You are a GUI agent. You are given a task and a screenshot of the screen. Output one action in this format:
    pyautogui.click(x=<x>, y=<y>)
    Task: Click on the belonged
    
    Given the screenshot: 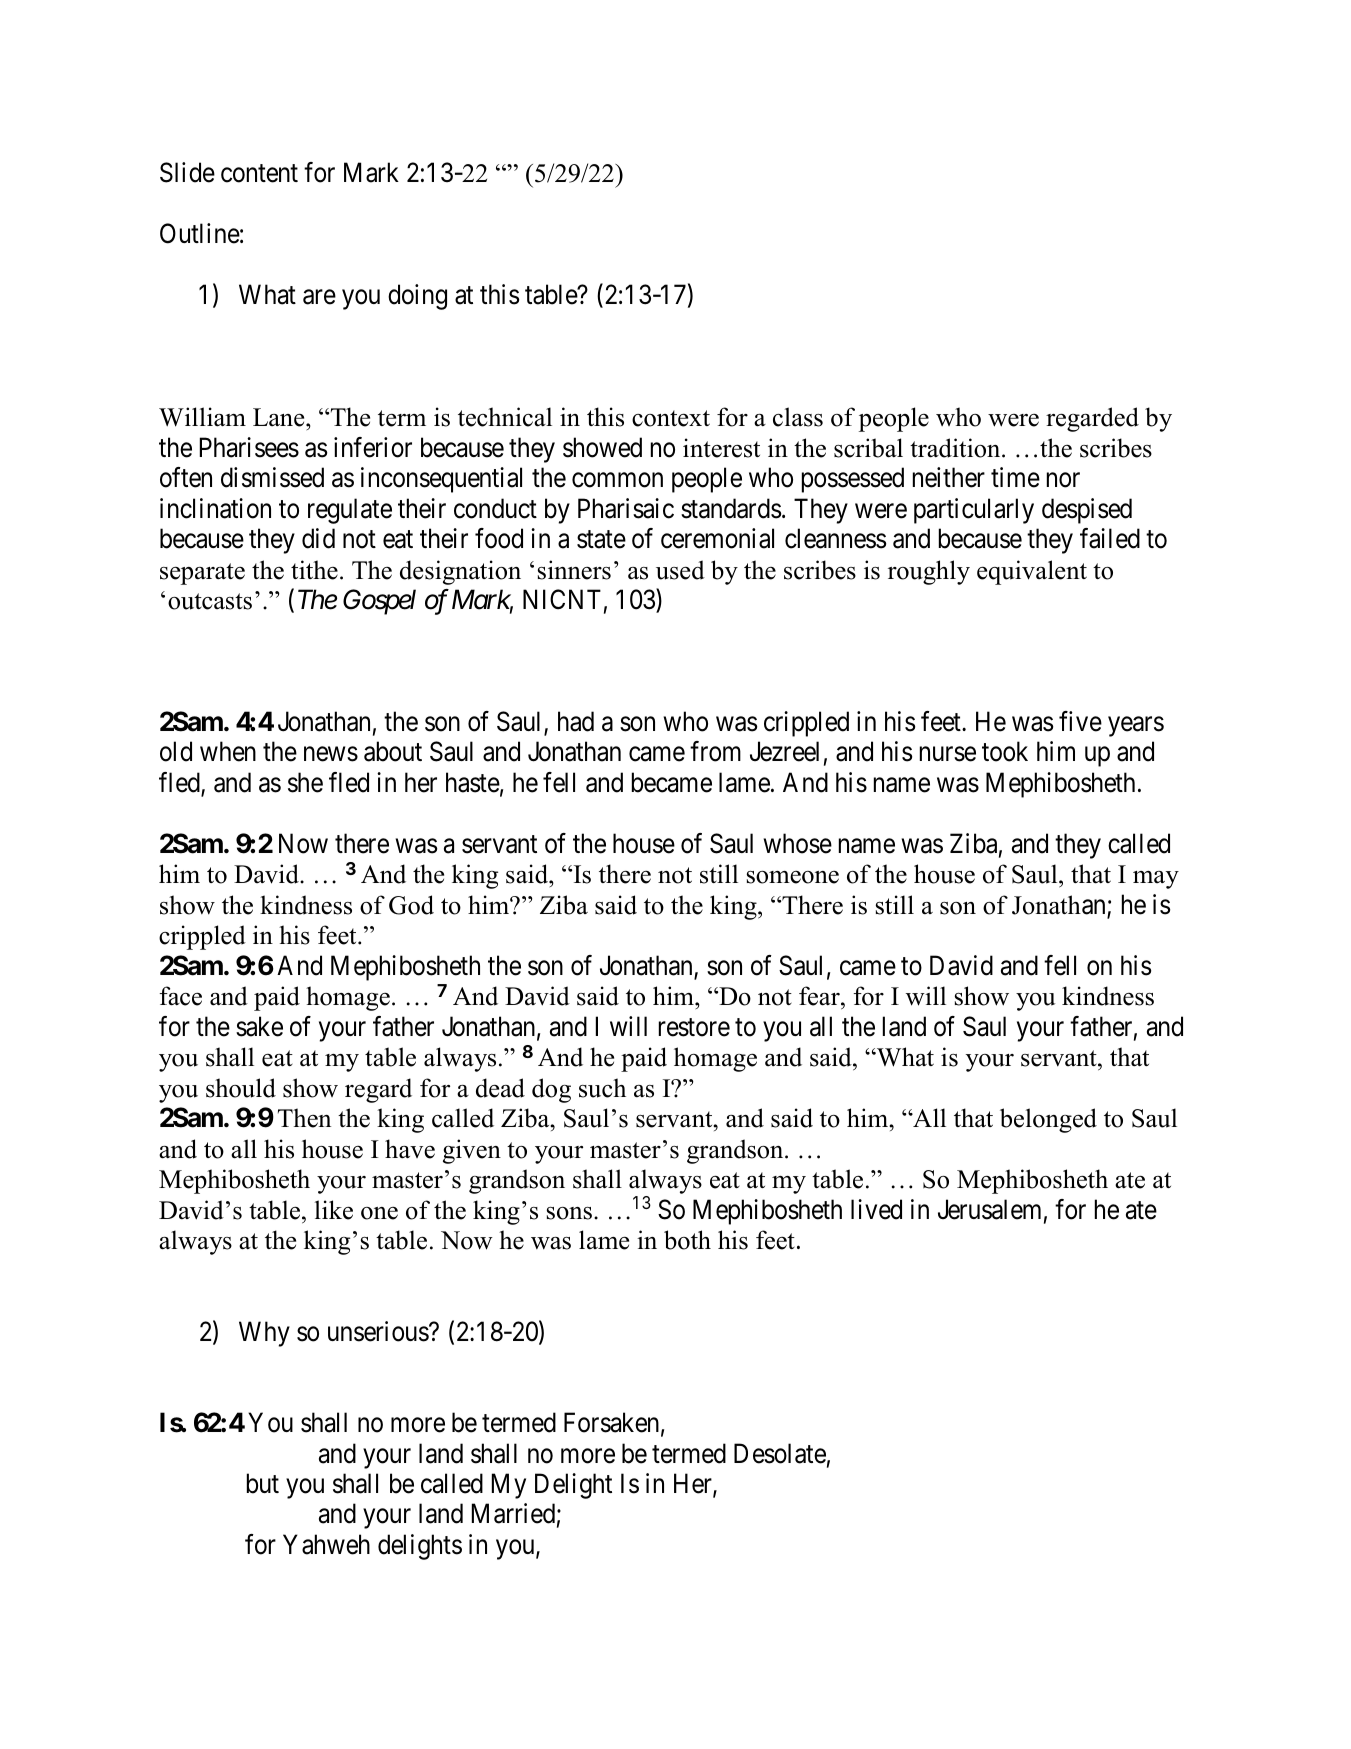 What is the action you would take?
    pyautogui.click(x=1048, y=1120)
